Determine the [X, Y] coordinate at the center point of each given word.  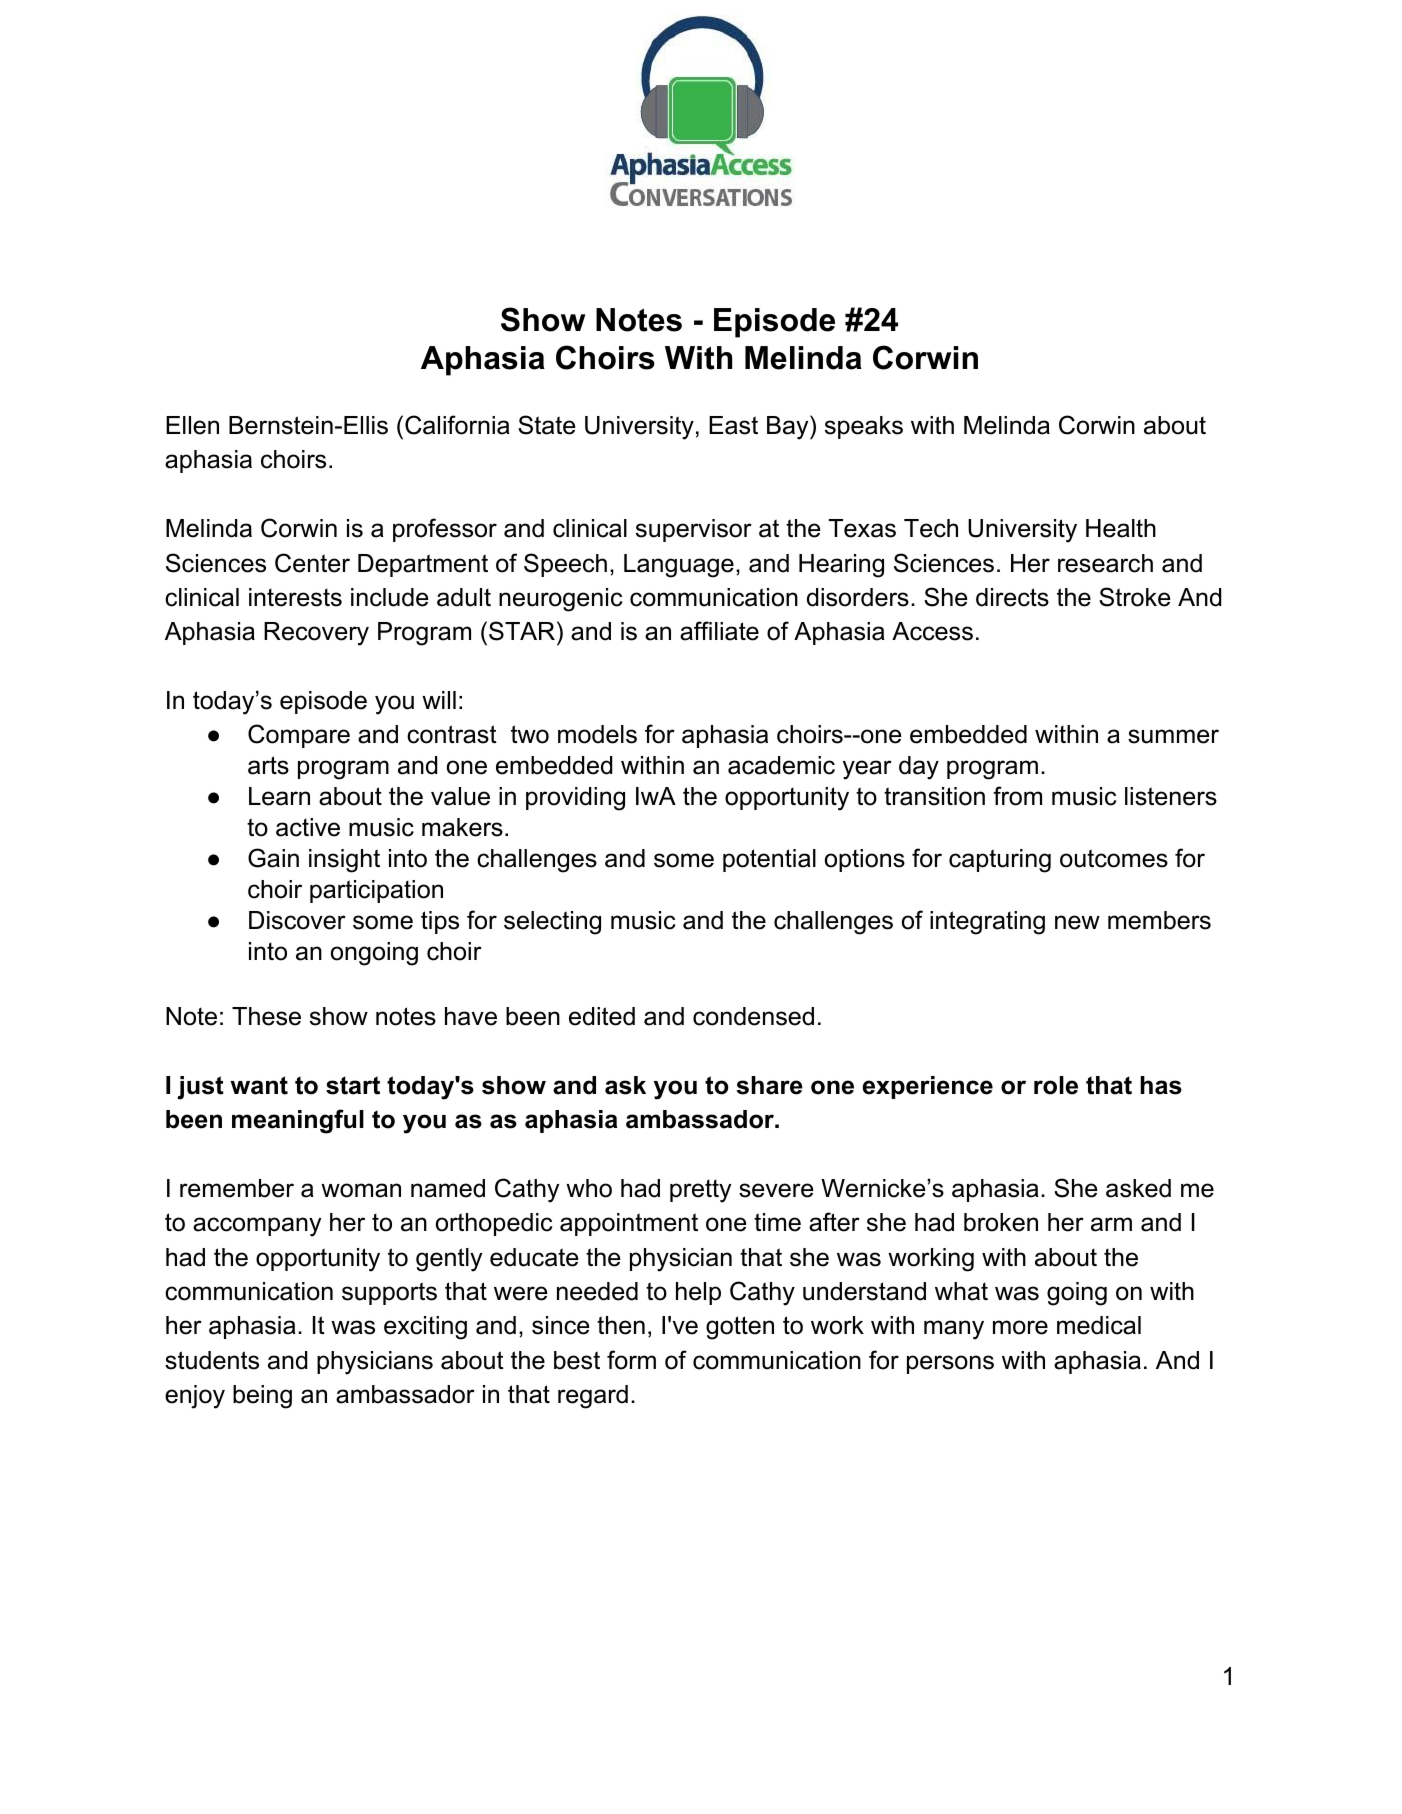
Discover [297, 920]
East [733, 425]
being [262, 1397]
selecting [552, 923]
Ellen [192, 425]
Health [1121, 528]
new [1077, 922]
